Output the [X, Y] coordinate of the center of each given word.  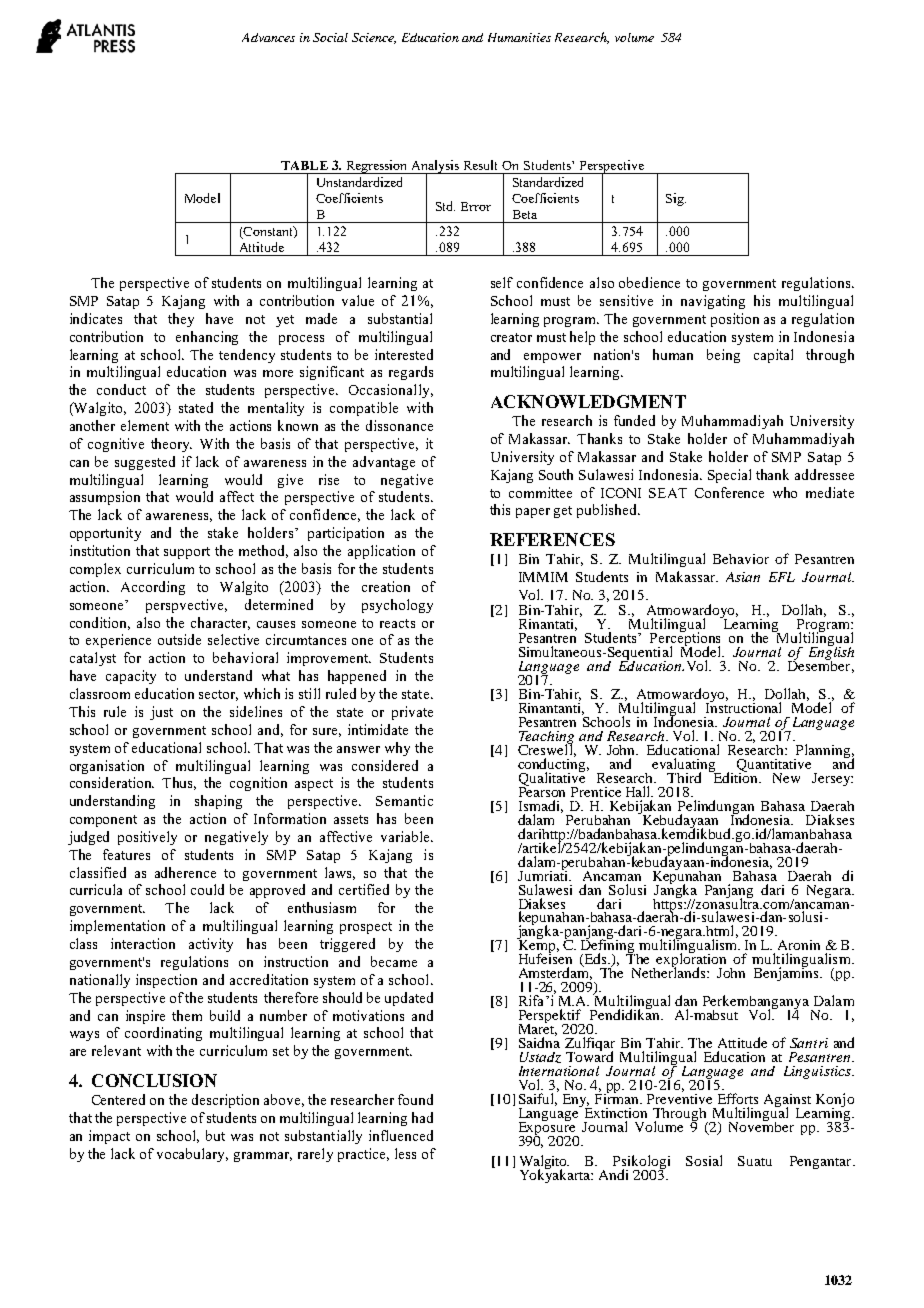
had [422, 1117]
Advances [268, 37]
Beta [525, 214]
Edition [735, 776]
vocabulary [192, 1155]
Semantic [404, 800]
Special [729, 476]
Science [374, 38]
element [145, 425]
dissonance [399, 425]
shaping [218, 802]
